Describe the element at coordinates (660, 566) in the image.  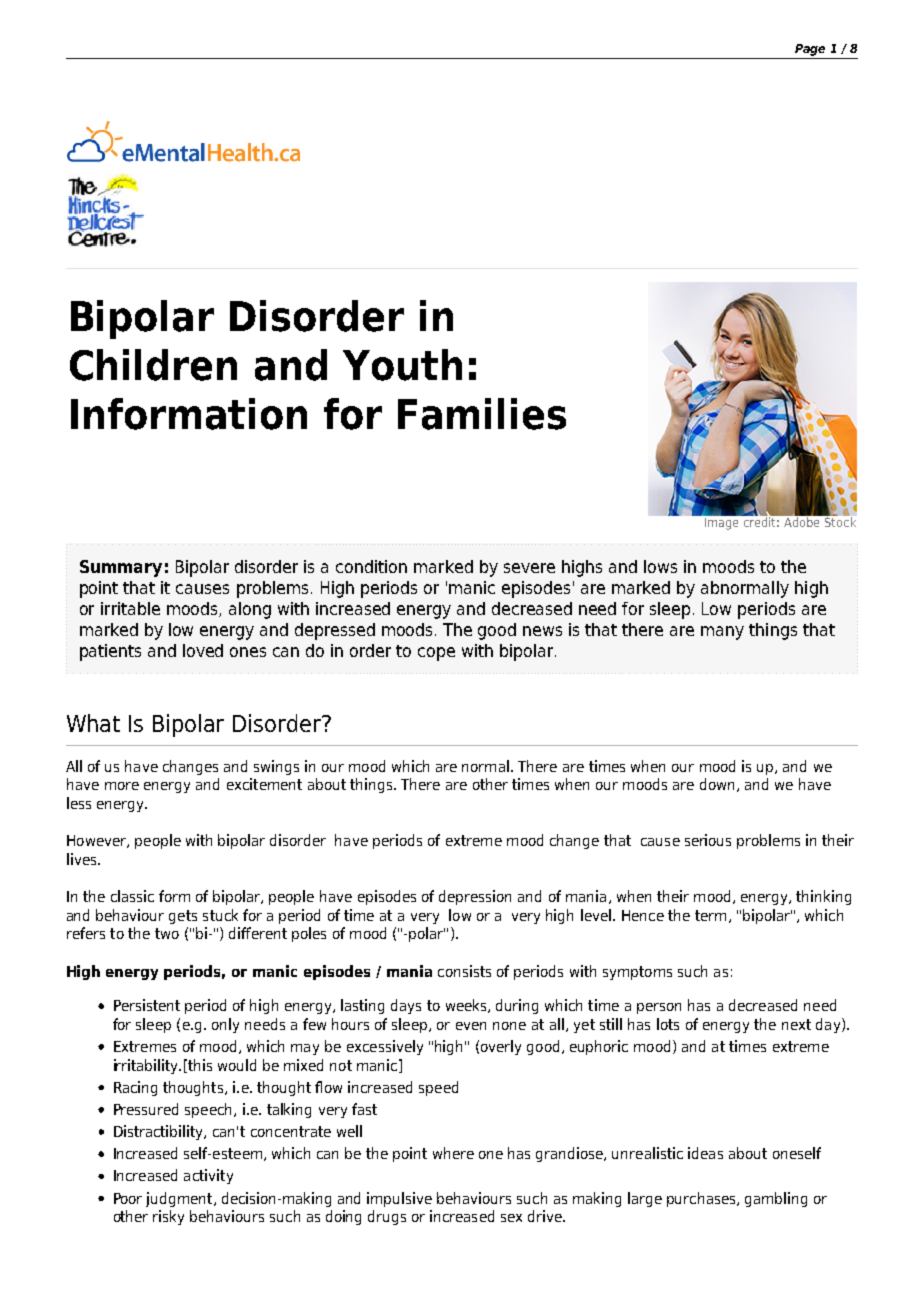
I see `lows` at that location.
